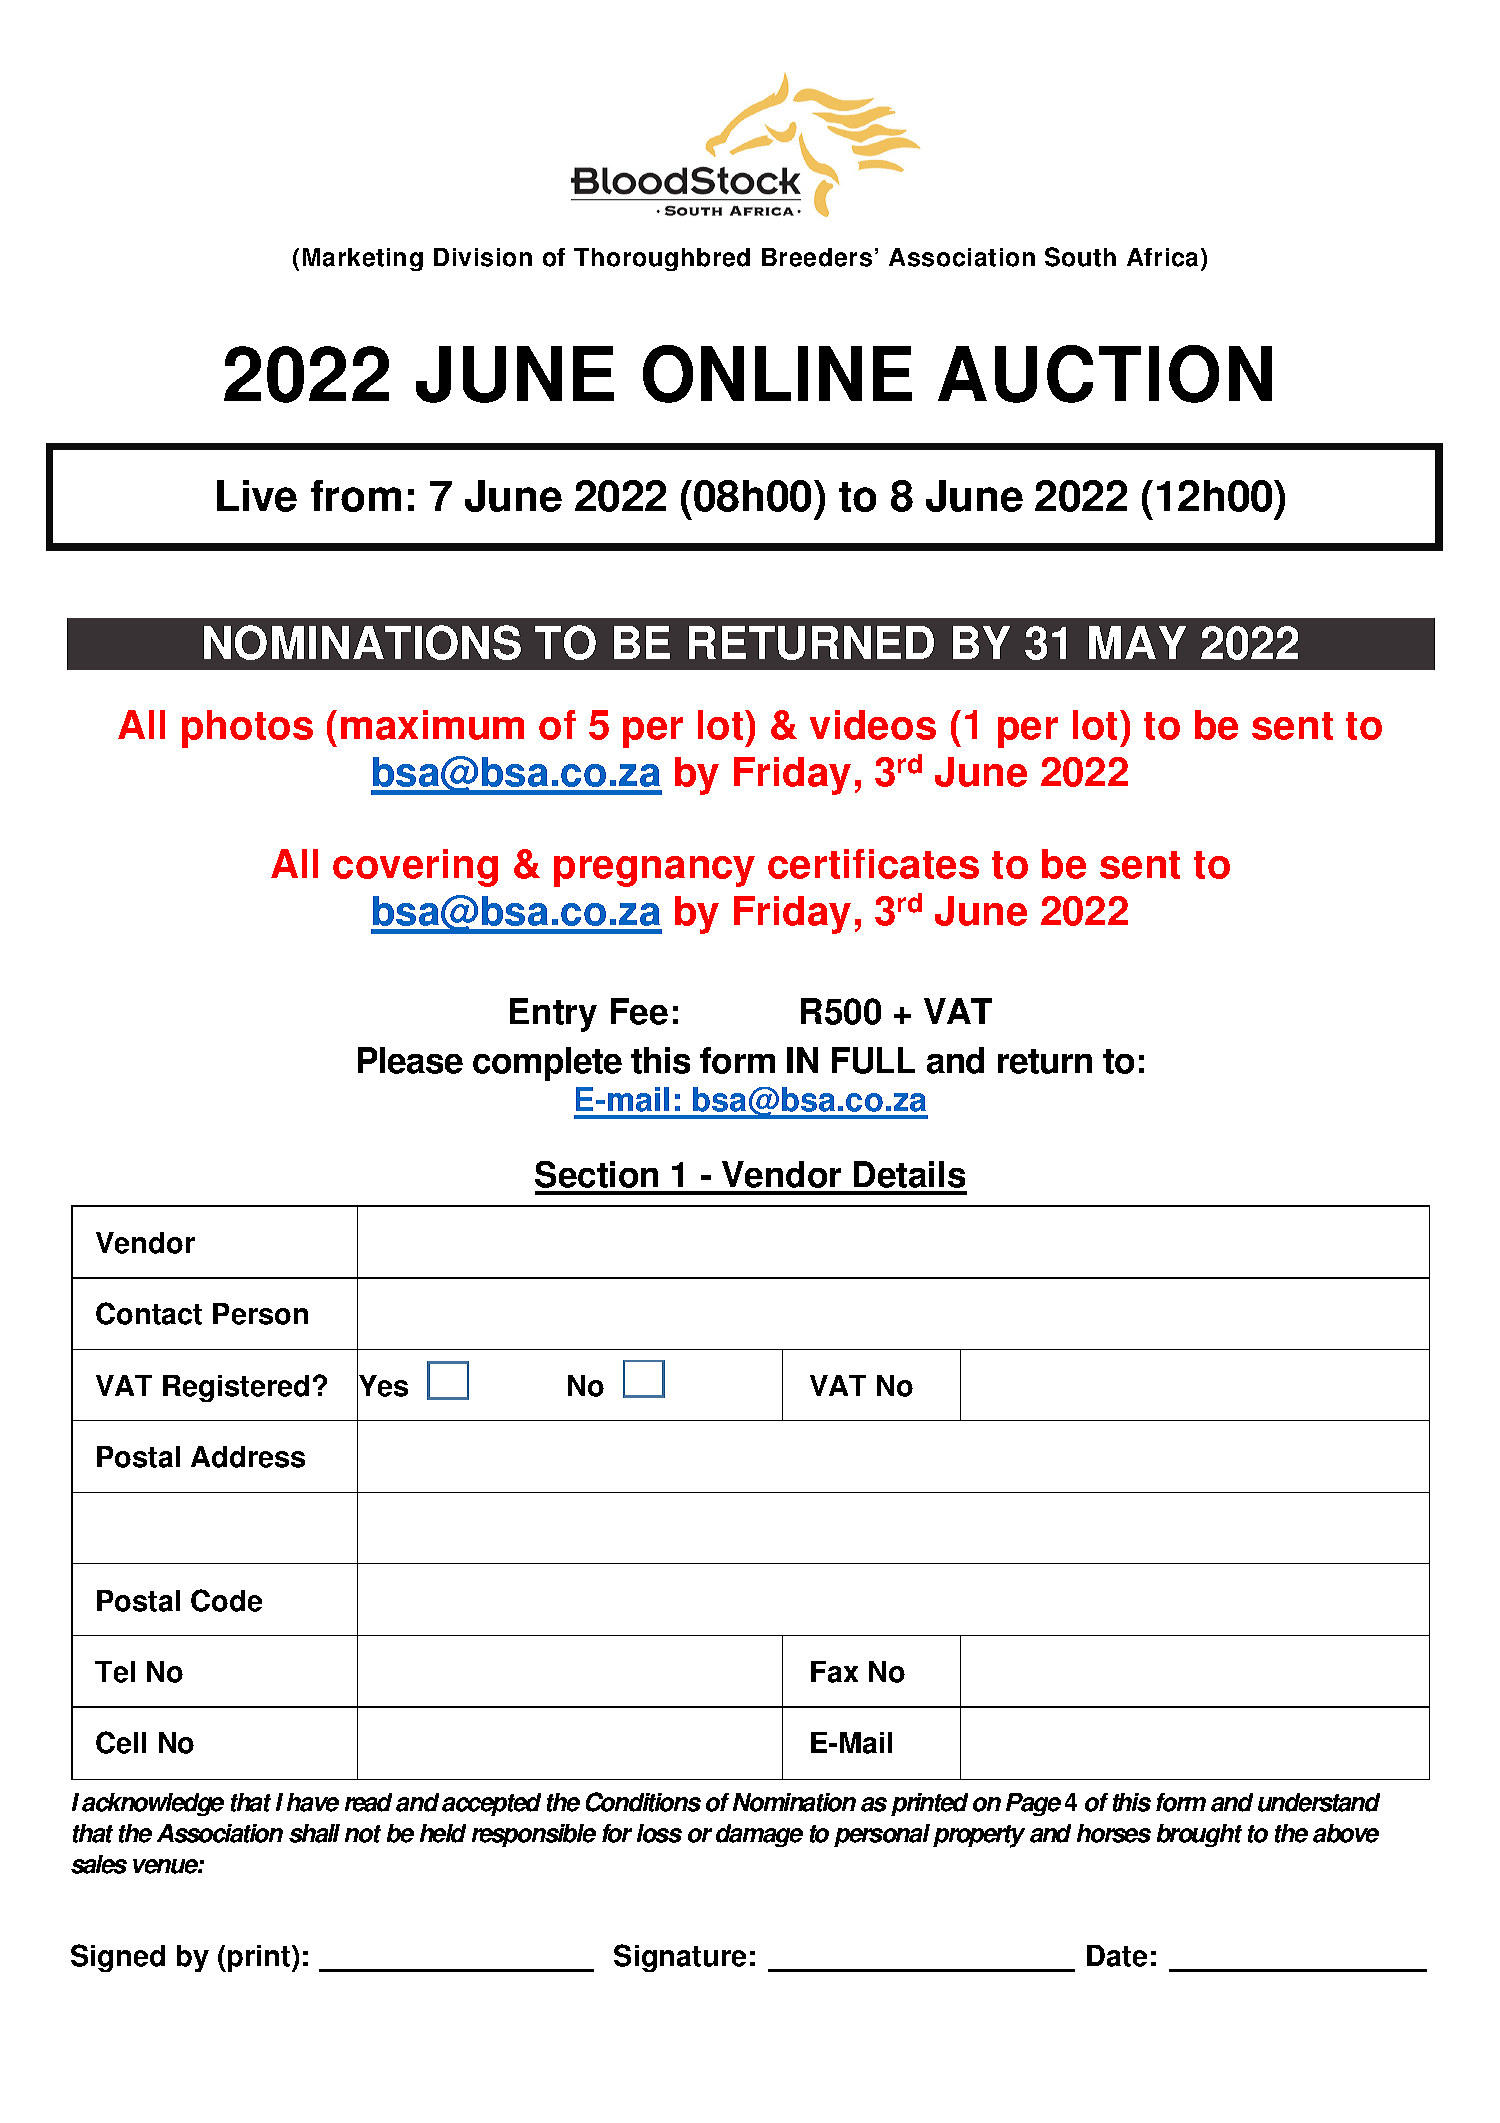  What do you see at coordinates (680, 1958) in the document?
I see `Signature` at bounding box center [680, 1958].
